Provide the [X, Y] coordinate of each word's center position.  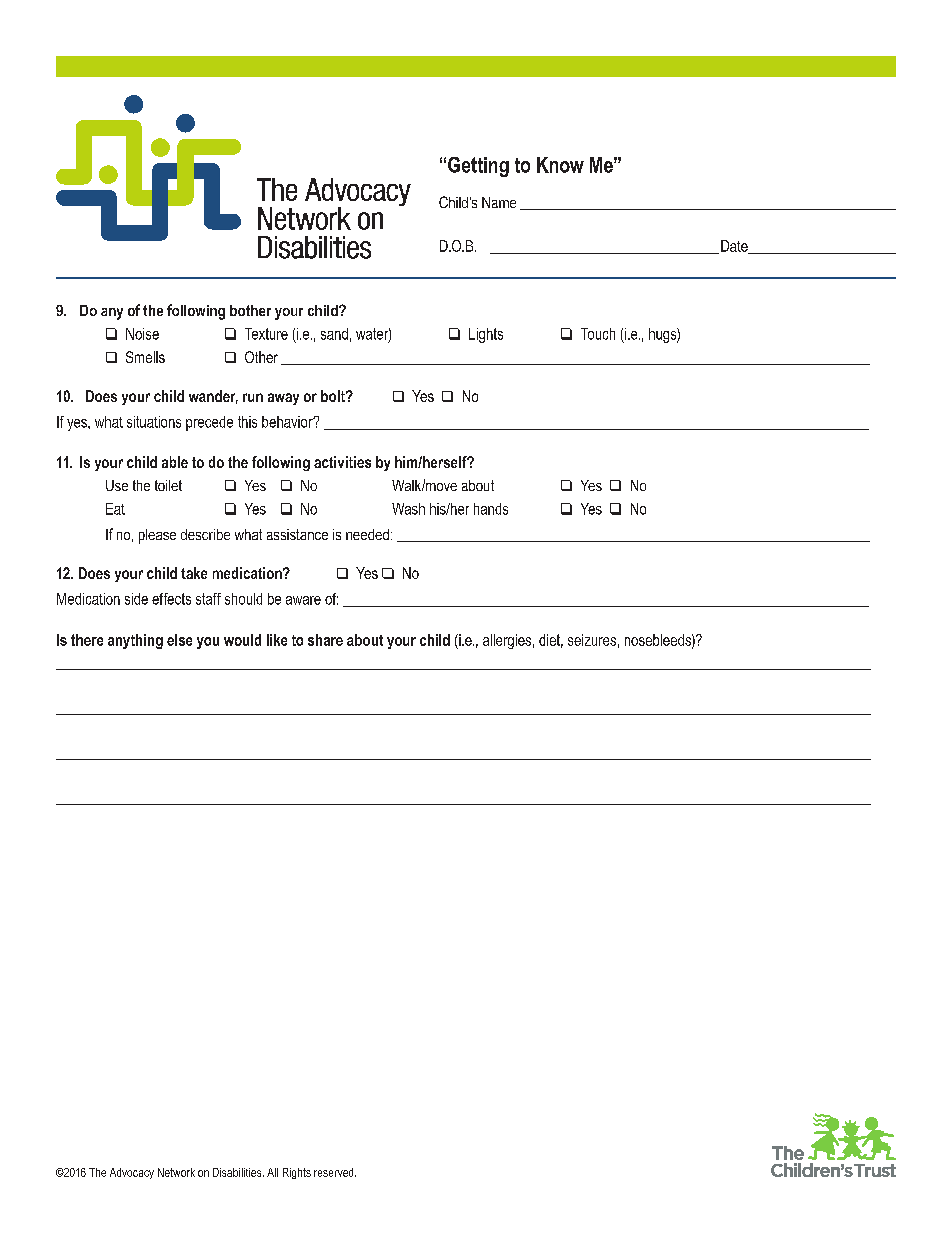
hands [491, 509]
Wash [408, 509]
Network [176, 1172]
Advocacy [132, 1173]
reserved [335, 1172]
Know [560, 165]
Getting [478, 167]
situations [154, 422]
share [325, 640]
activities [342, 462]
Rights [297, 1173]
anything [135, 641]
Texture [266, 334]
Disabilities [238, 1172]
